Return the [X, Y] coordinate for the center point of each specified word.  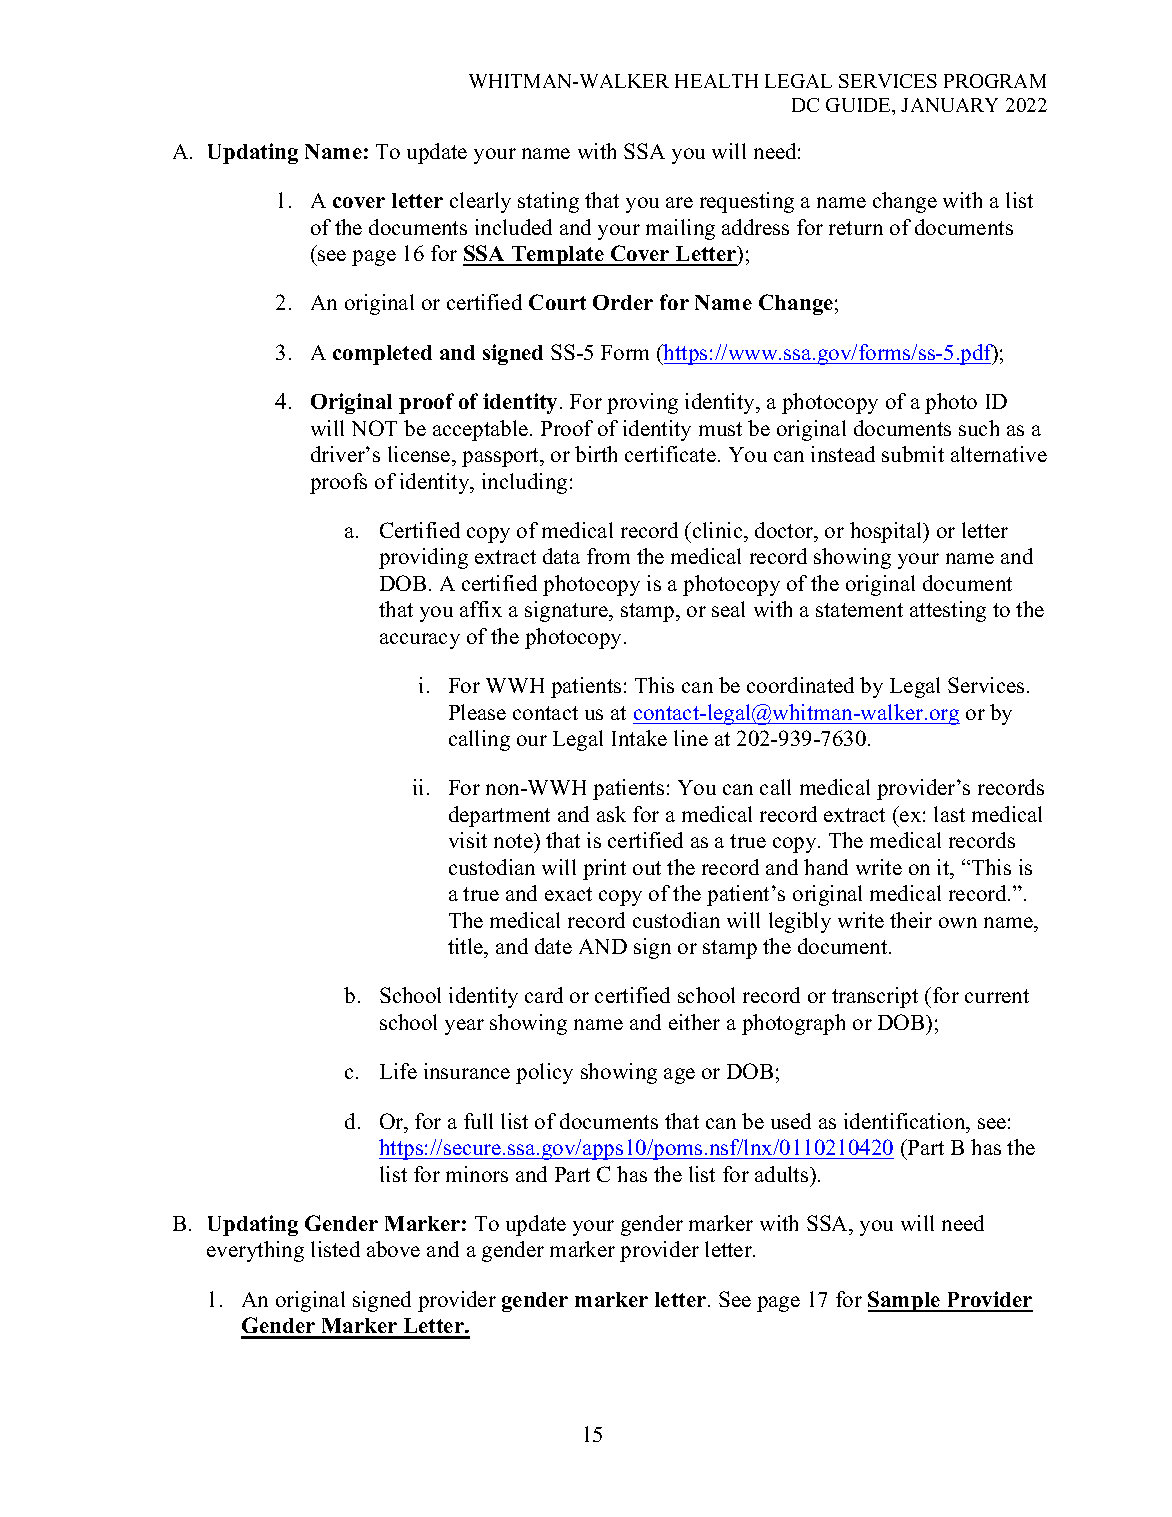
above [393, 1249]
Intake [639, 738]
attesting [948, 611]
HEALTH [716, 81]
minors [477, 1174]
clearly [480, 202]
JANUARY [949, 105]
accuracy [420, 641]
